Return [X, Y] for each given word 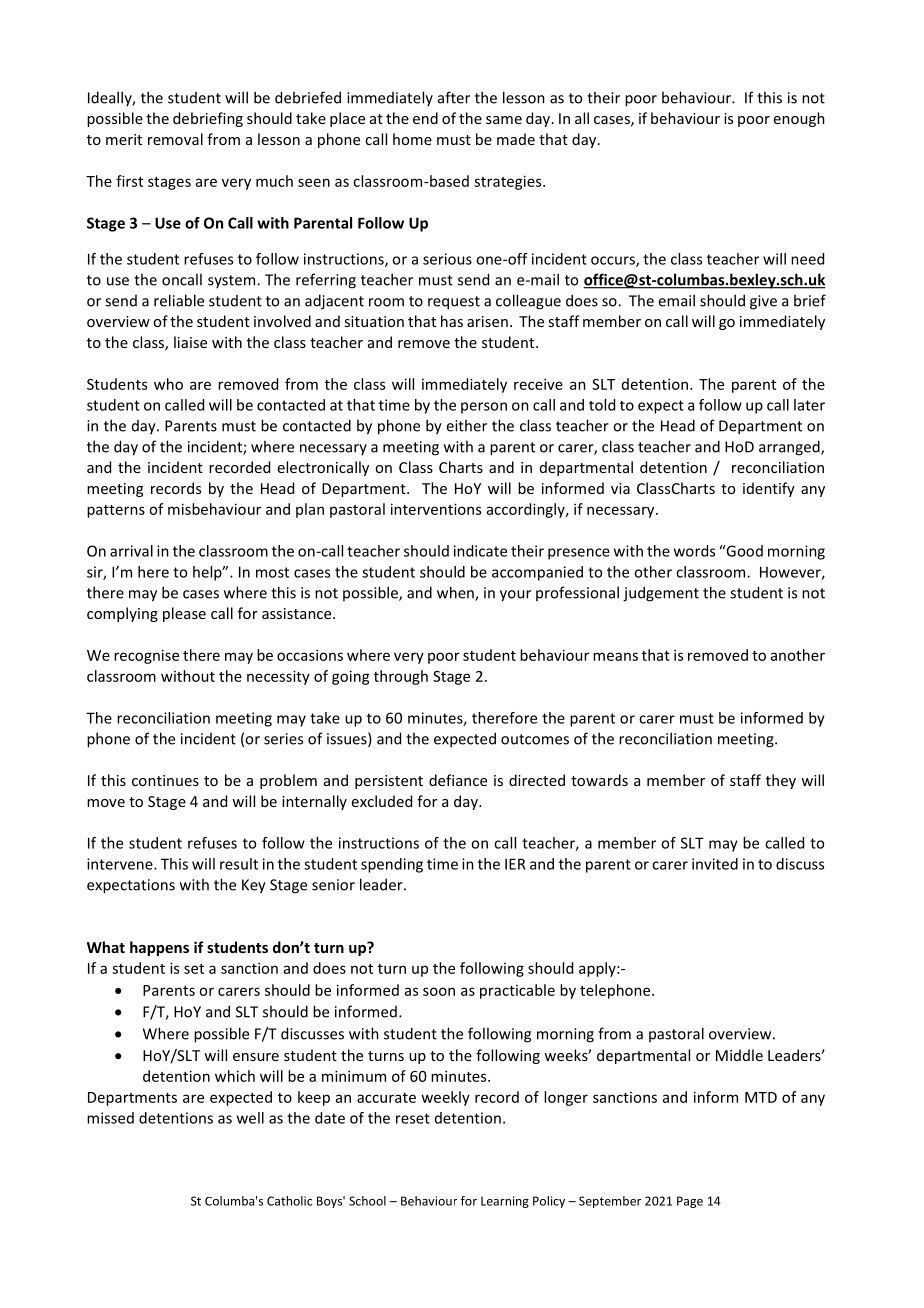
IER [515, 864]
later [809, 405]
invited [715, 864]
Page [690, 1202]
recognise [146, 656]
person [484, 408]
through [401, 677]
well [250, 1118]
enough [799, 119]
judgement [661, 594]
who [168, 384]
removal [175, 139]
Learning [505, 1202]
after [454, 97]
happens [159, 948]
